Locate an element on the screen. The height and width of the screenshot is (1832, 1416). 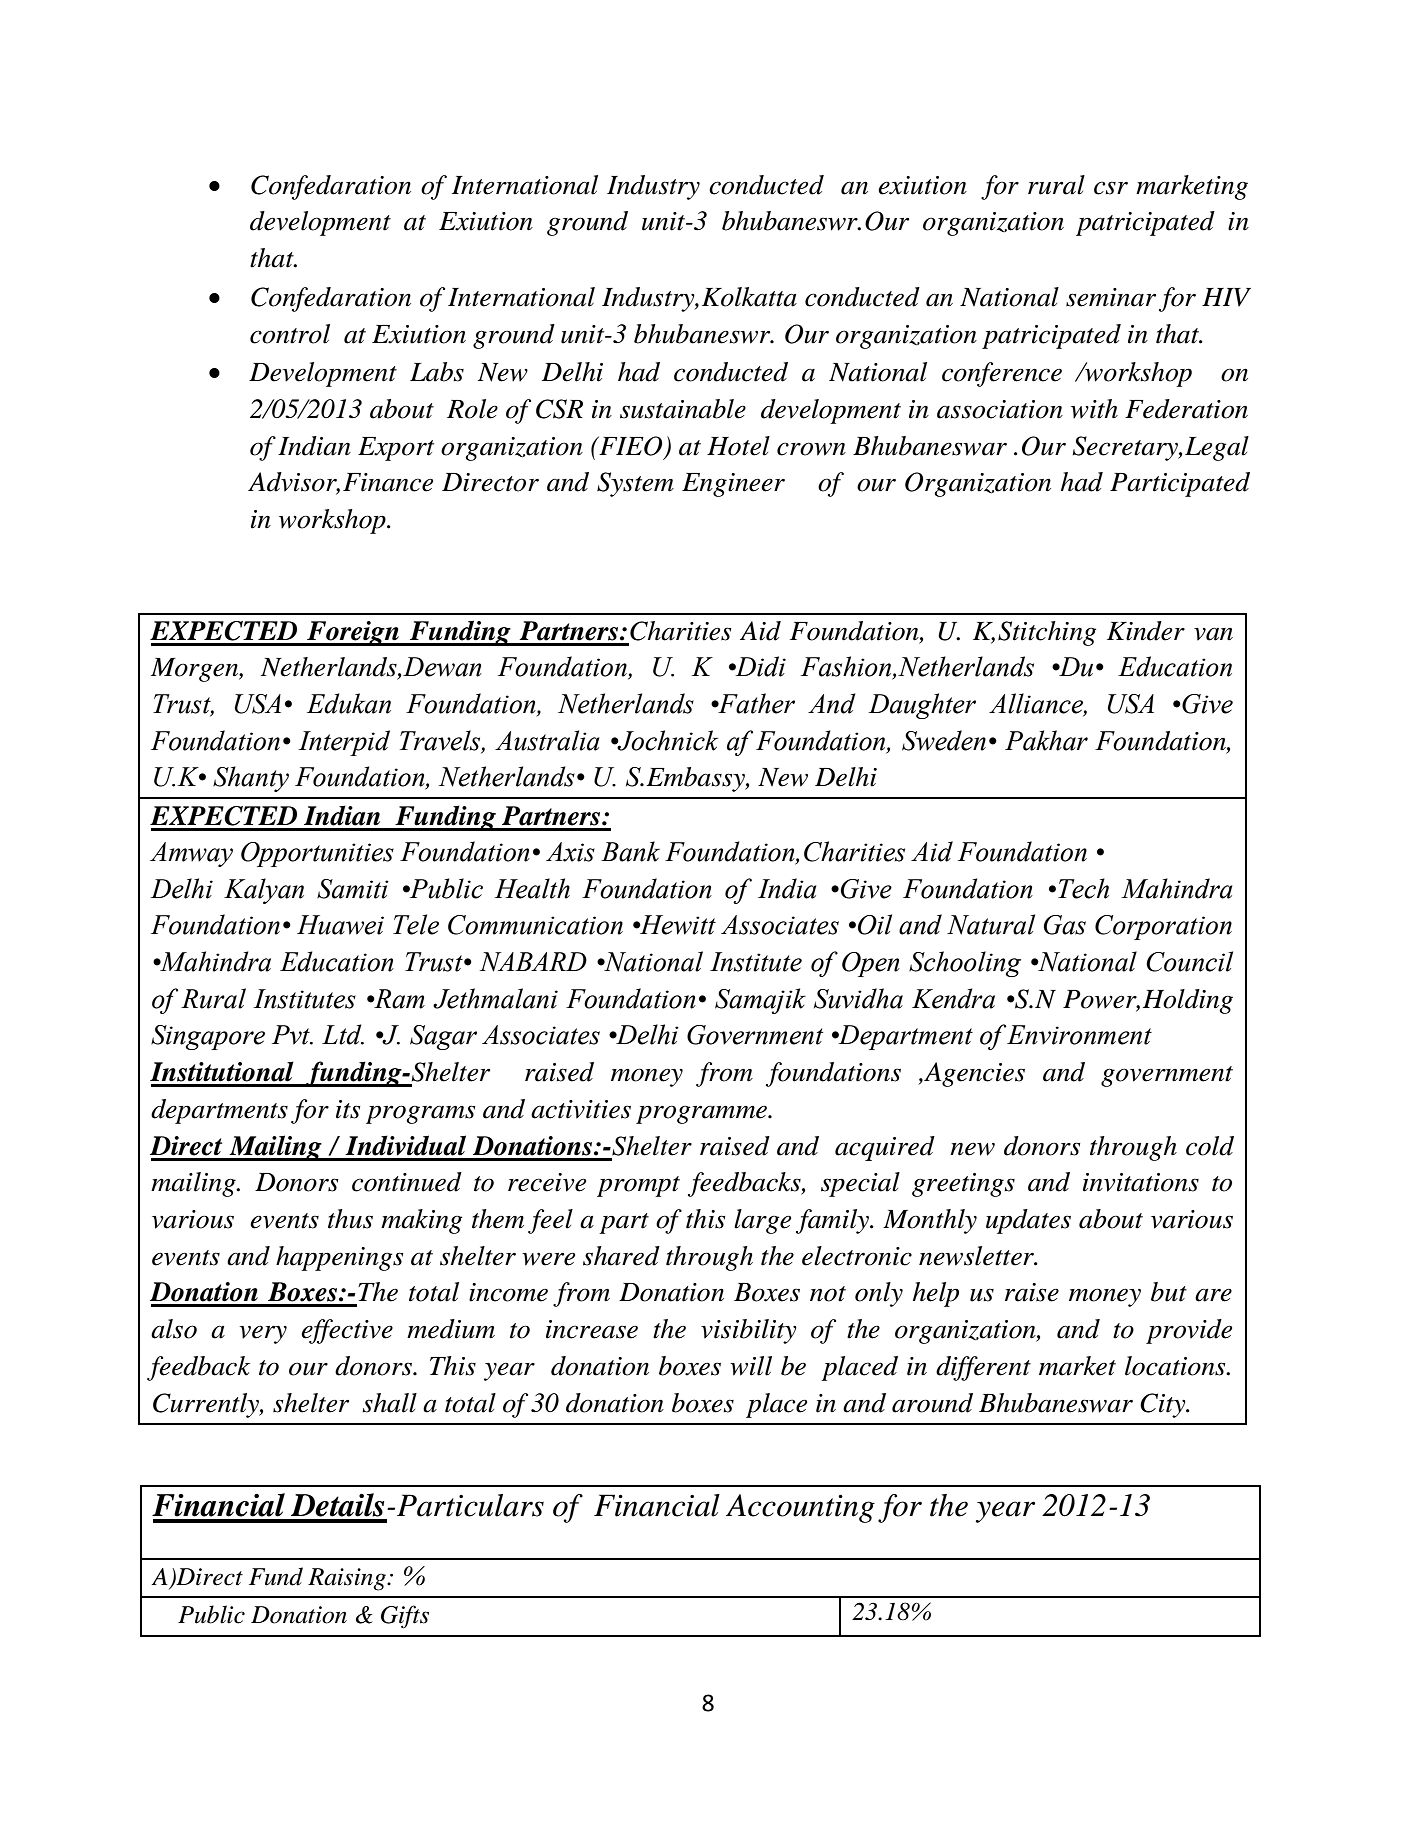
City is located at coordinates (1164, 1405).
